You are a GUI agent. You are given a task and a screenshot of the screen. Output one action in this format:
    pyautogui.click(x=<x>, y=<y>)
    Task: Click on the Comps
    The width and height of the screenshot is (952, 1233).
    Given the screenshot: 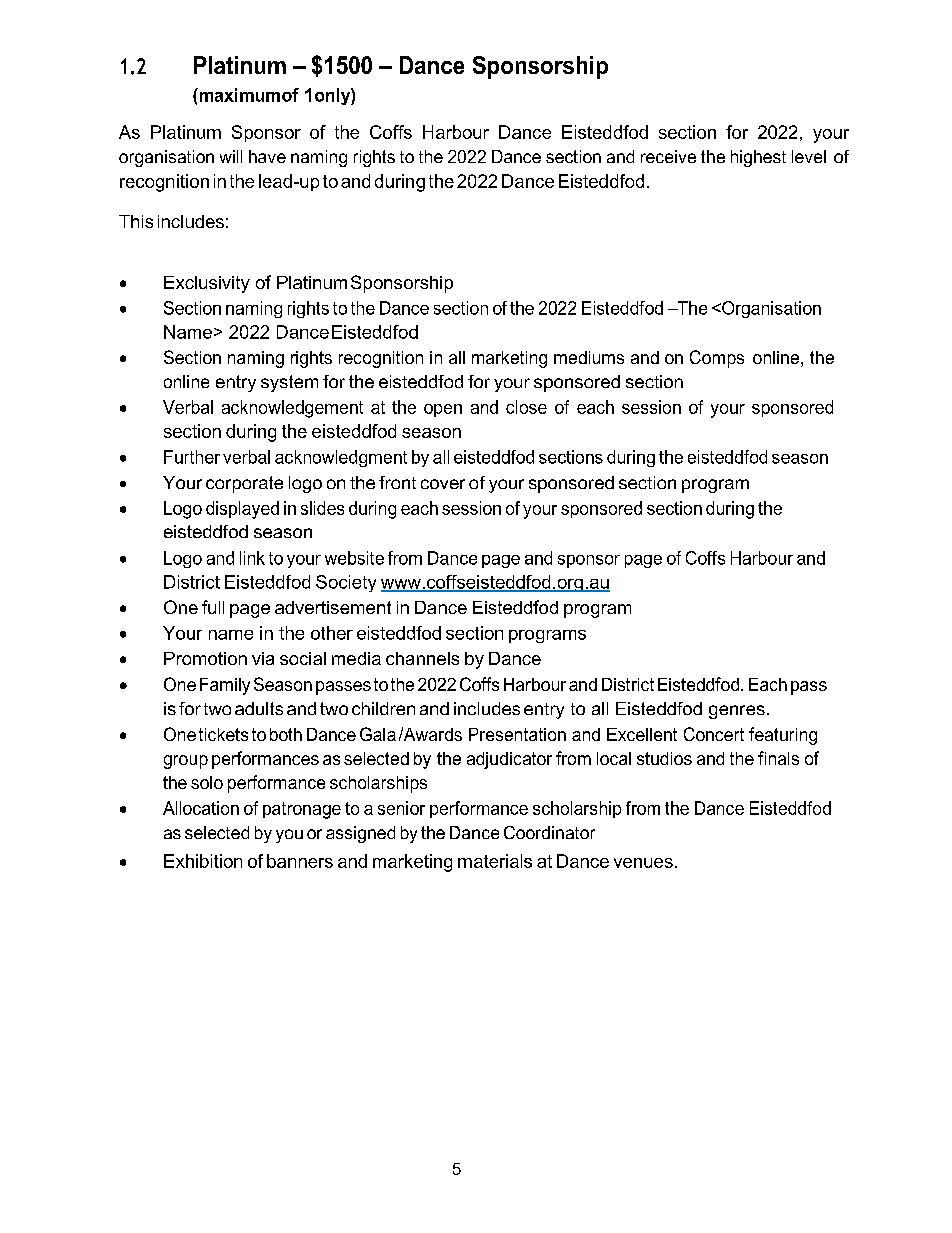 What is the action you would take?
    pyautogui.click(x=717, y=359)
